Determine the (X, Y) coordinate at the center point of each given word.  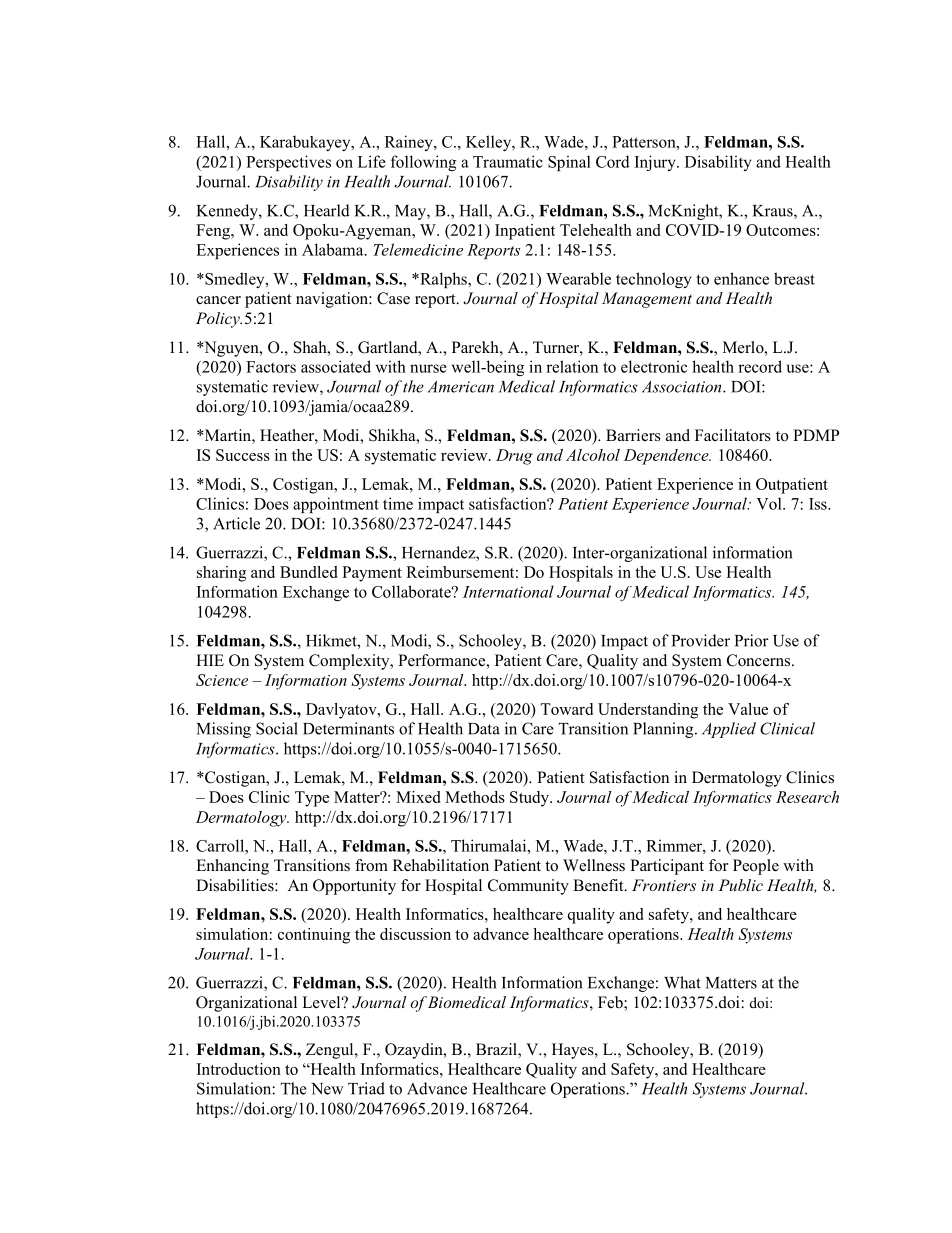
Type (312, 799)
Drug (514, 457)
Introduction (239, 1069)
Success (243, 455)
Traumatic (508, 161)
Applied (729, 730)
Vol (770, 503)
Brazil (497, 1050)
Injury (656, 163)
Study (530, 799)
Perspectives (288, 163)
